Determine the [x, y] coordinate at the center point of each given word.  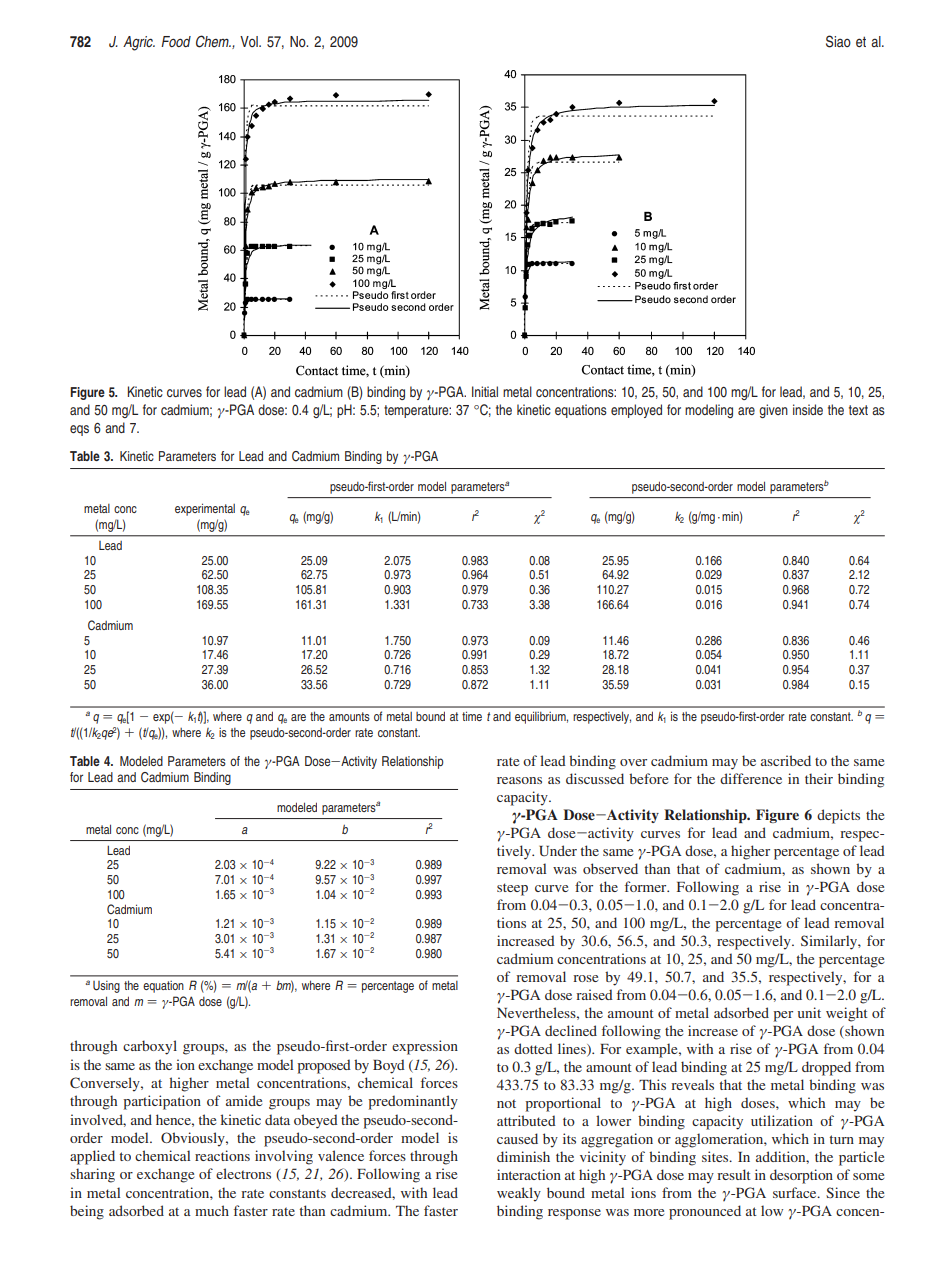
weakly [519, 1194]
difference [751, 778]
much [212, 1210]
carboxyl [150, 1047]
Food [176, 41]
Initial [485, 391]
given [773, 411]
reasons [519, 780]
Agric [139, 43]
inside [808, 409]
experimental [205, 509]
